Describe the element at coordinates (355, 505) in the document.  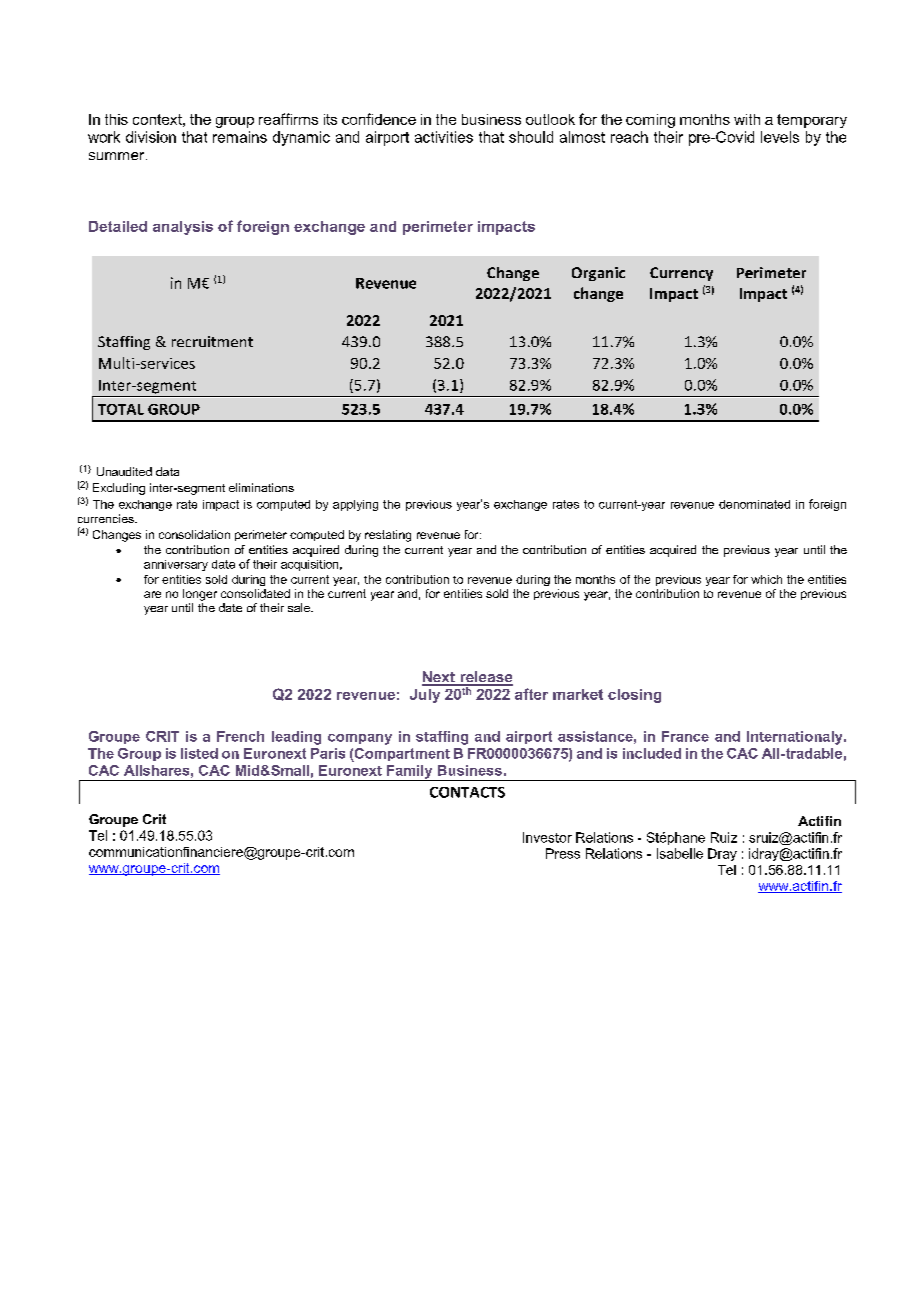
I see `applying` at that location.
